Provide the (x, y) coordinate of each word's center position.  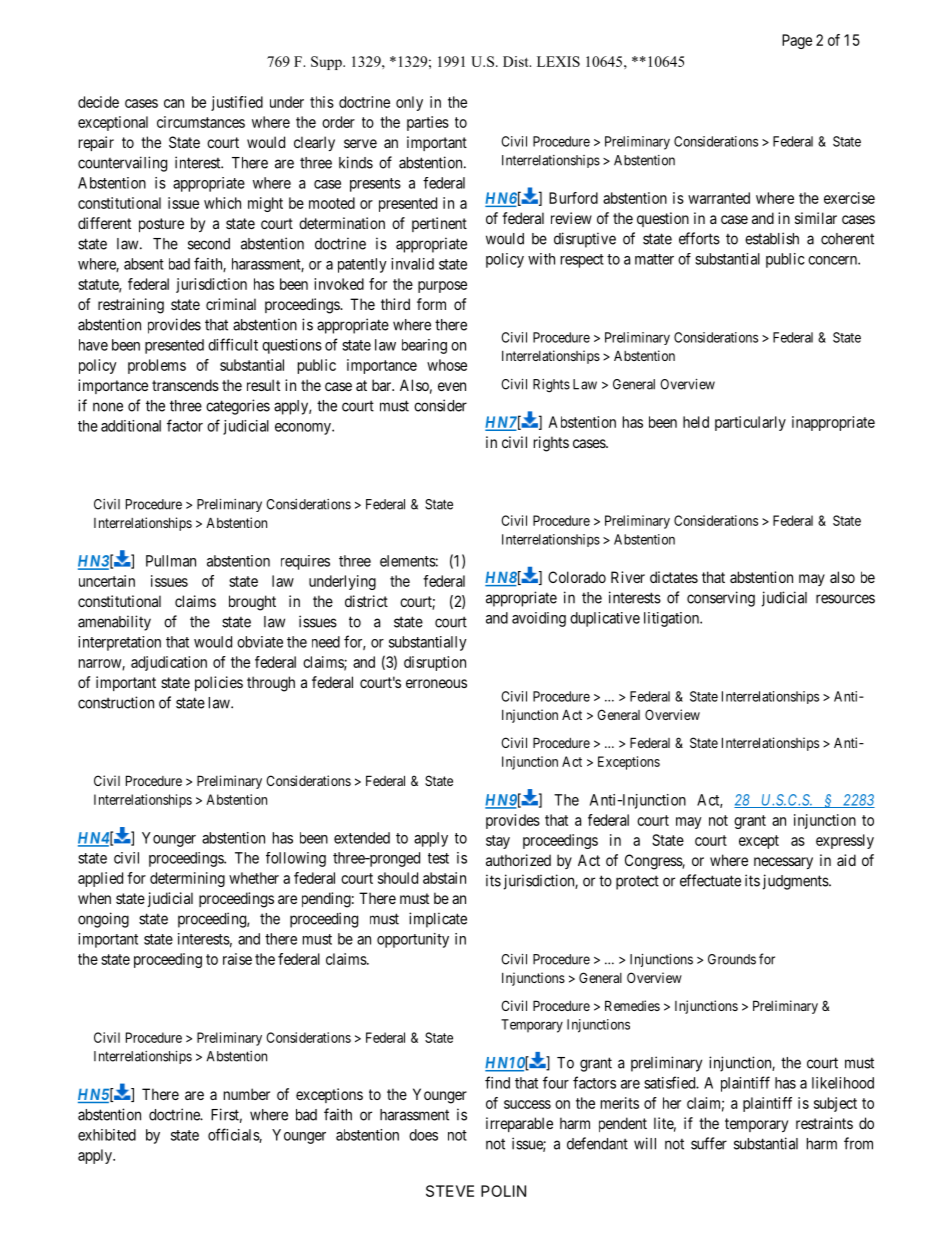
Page (797, 41)
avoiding (539, 619)
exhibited (107, 1135)
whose (447, 365)
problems (157, 366)
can (174, 103)
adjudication (169, 663)
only (409, 103)
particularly (750, 423)
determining (187, 879)
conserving (721, 599)
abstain (444, 878)
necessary (783, 863)
